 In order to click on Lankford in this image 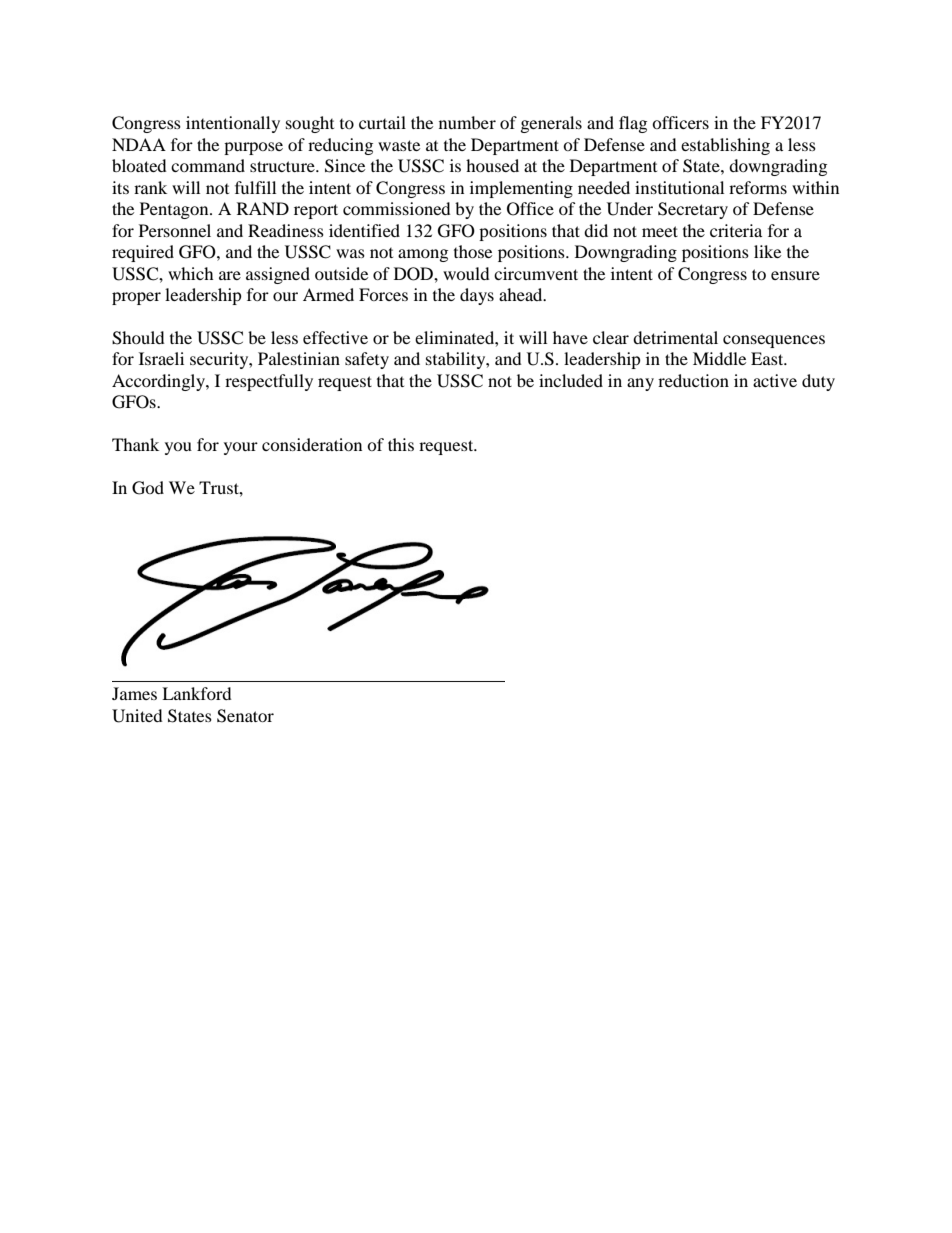, I will do `click(197, 693)`.
